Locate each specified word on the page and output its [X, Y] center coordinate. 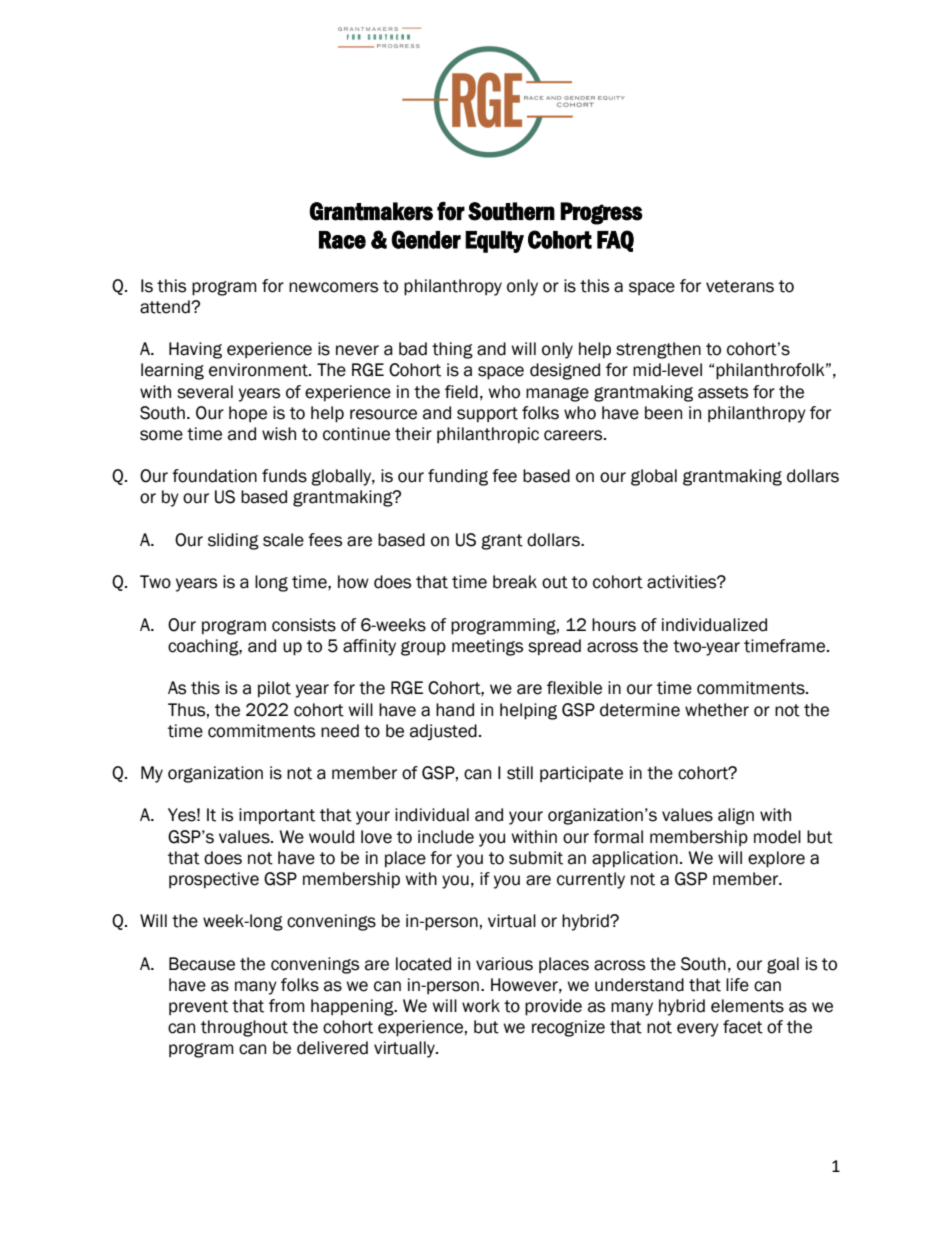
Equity [494, 242]
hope [248, 414]
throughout [244, 1028]
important [277, 816]
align [736, 816]
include [446, 837]
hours [614, 625]
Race [342, 240]
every [698, 1030]
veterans [740, 286]
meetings [487, 647]
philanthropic [488, 435]
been [663, 413]
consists [304, 625]
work [481, 1006]
